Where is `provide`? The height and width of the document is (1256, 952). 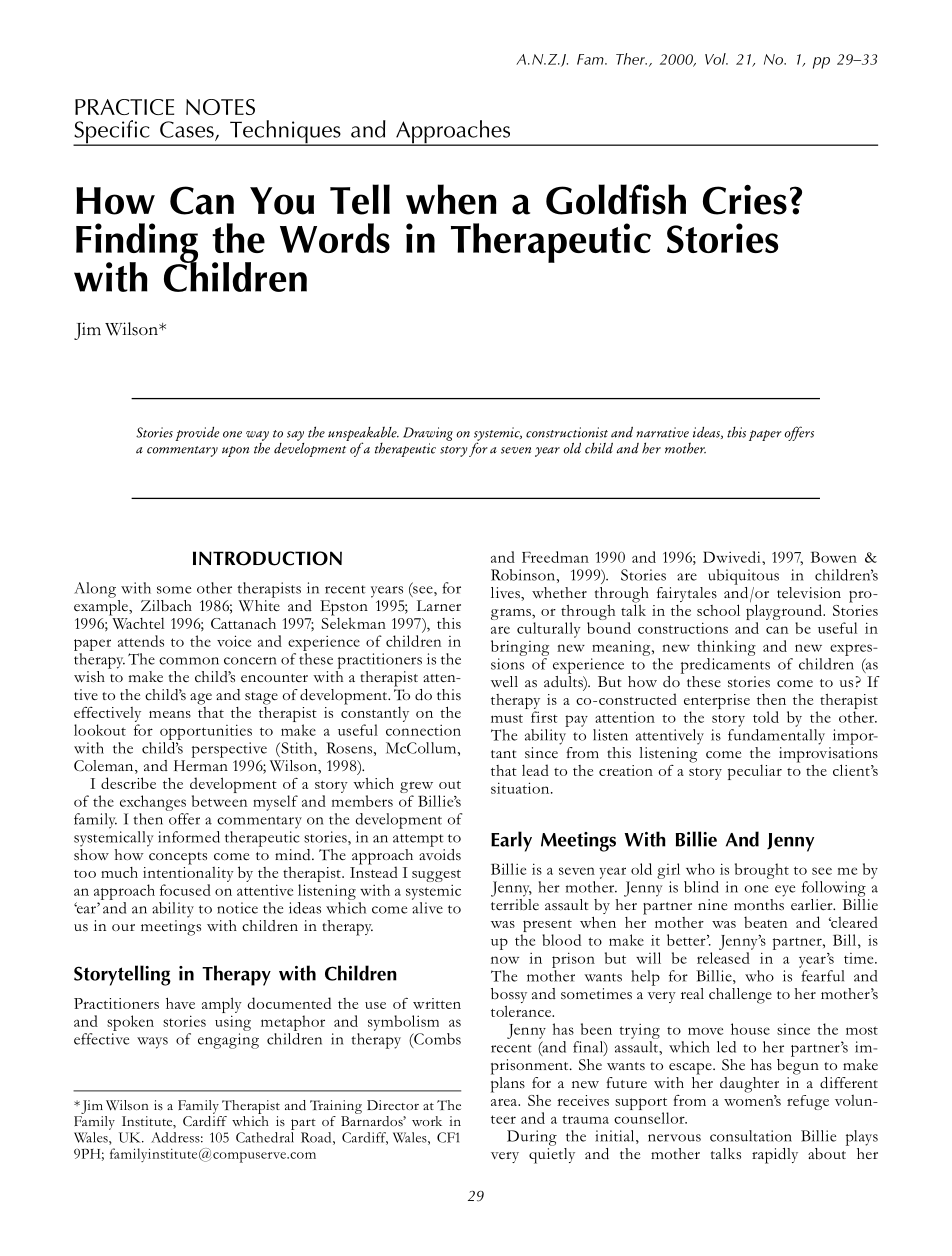
provide is located at coordinates (197, 434).
